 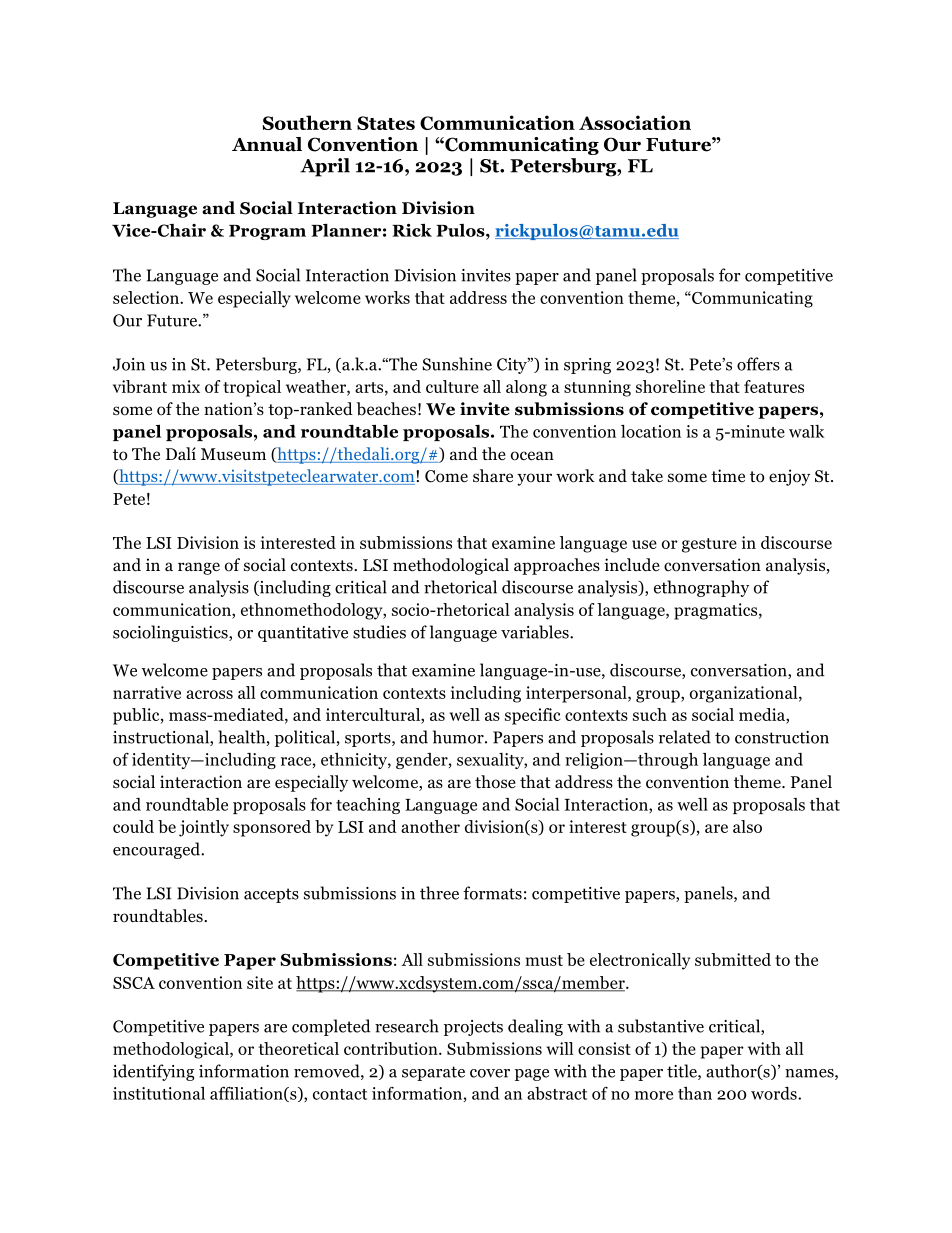 What do you see at coordinates (695, 1093) in the document?
I see `than` at bounding box center [695, 1093].
